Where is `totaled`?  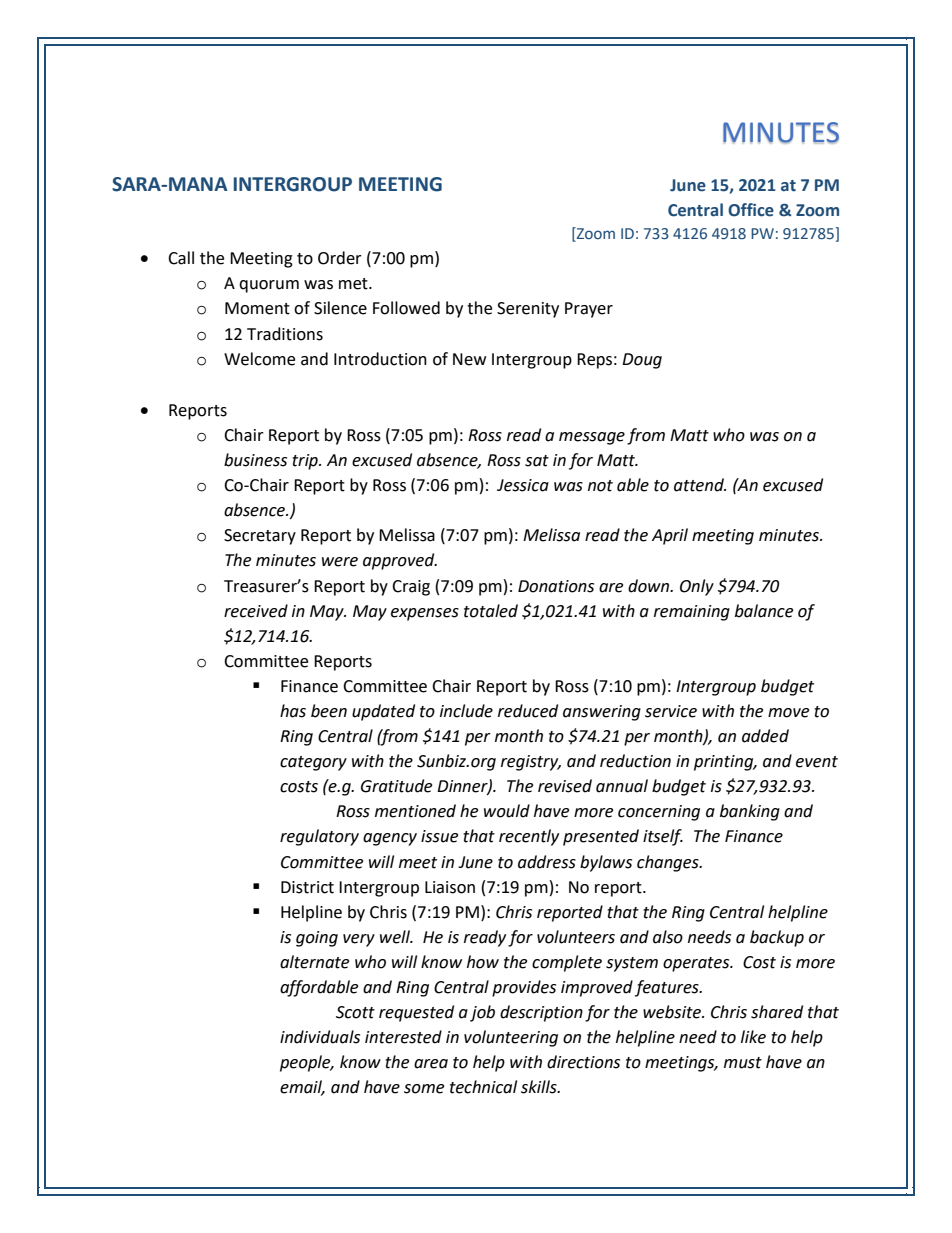 totaled is located at coordinates (491, 611).
